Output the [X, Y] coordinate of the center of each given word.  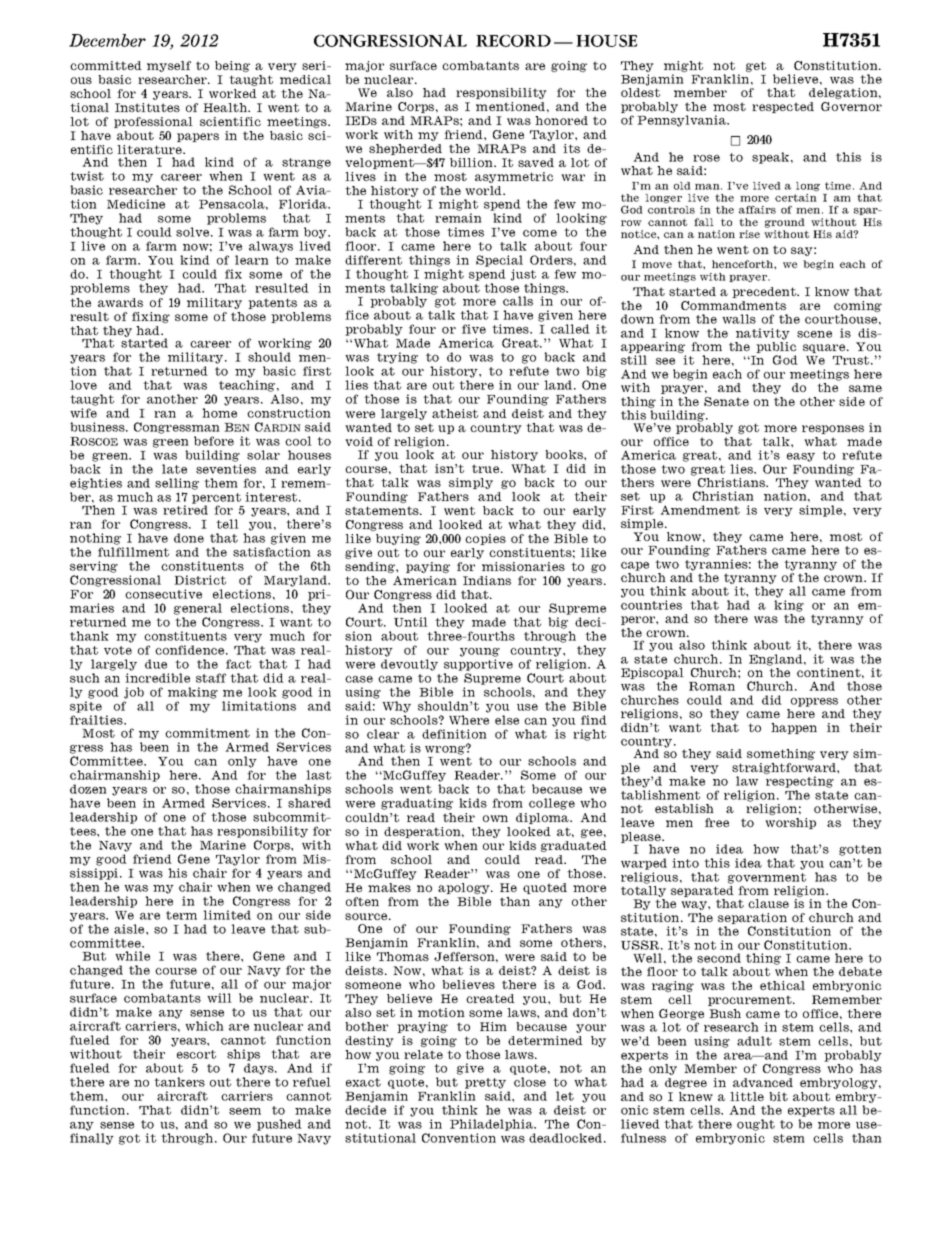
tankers [179, 1082]
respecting [800, 782]
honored [561, 120]
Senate [726, 401]
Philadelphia [492, 1125]
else [507, 720]
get [756, 66]
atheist [455, 413]
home [219, 413]
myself [169, 66]
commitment [207, 733]
